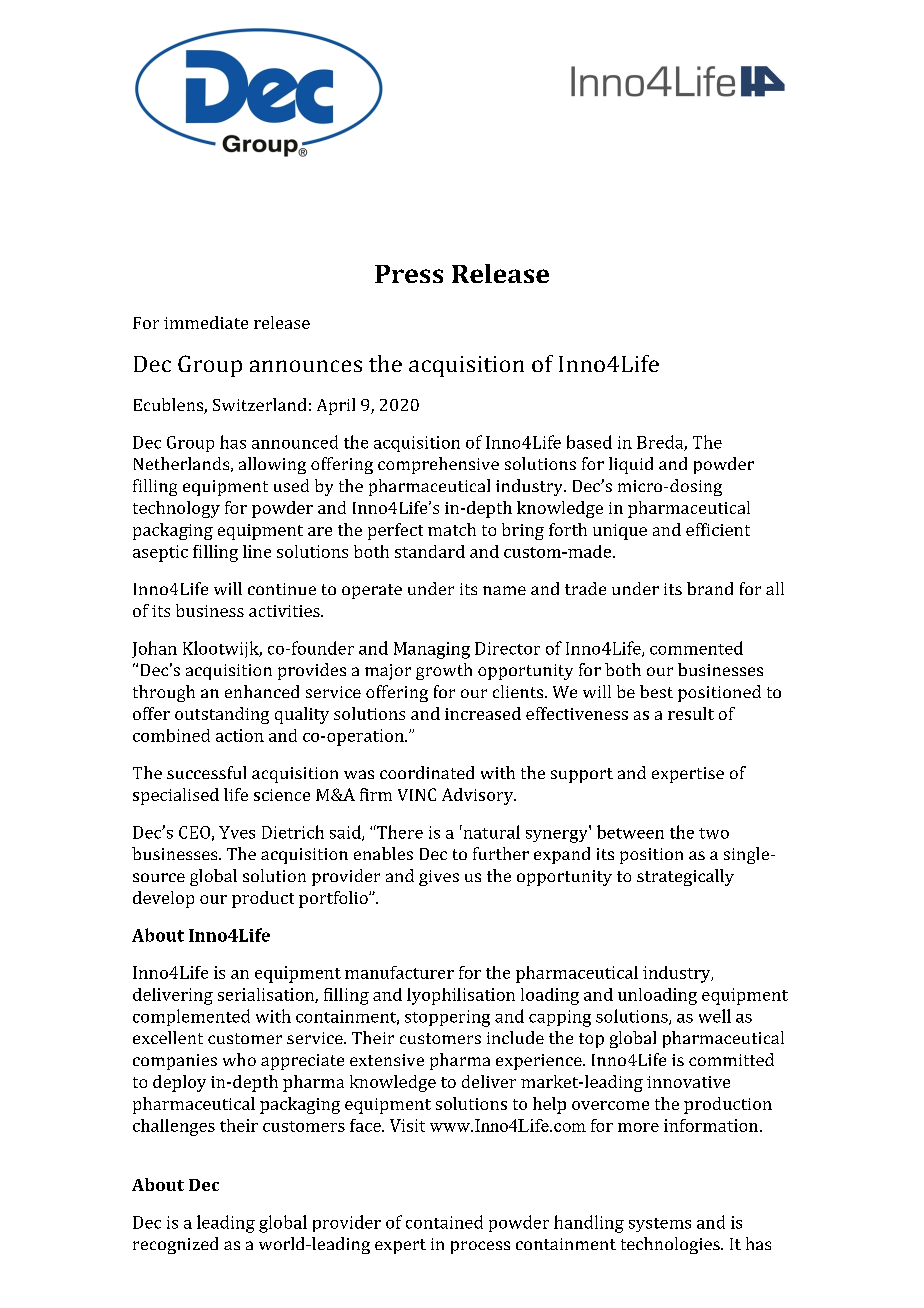  Describe the element at coordinates (409, 274) in the page. I see `Press` at that location.
